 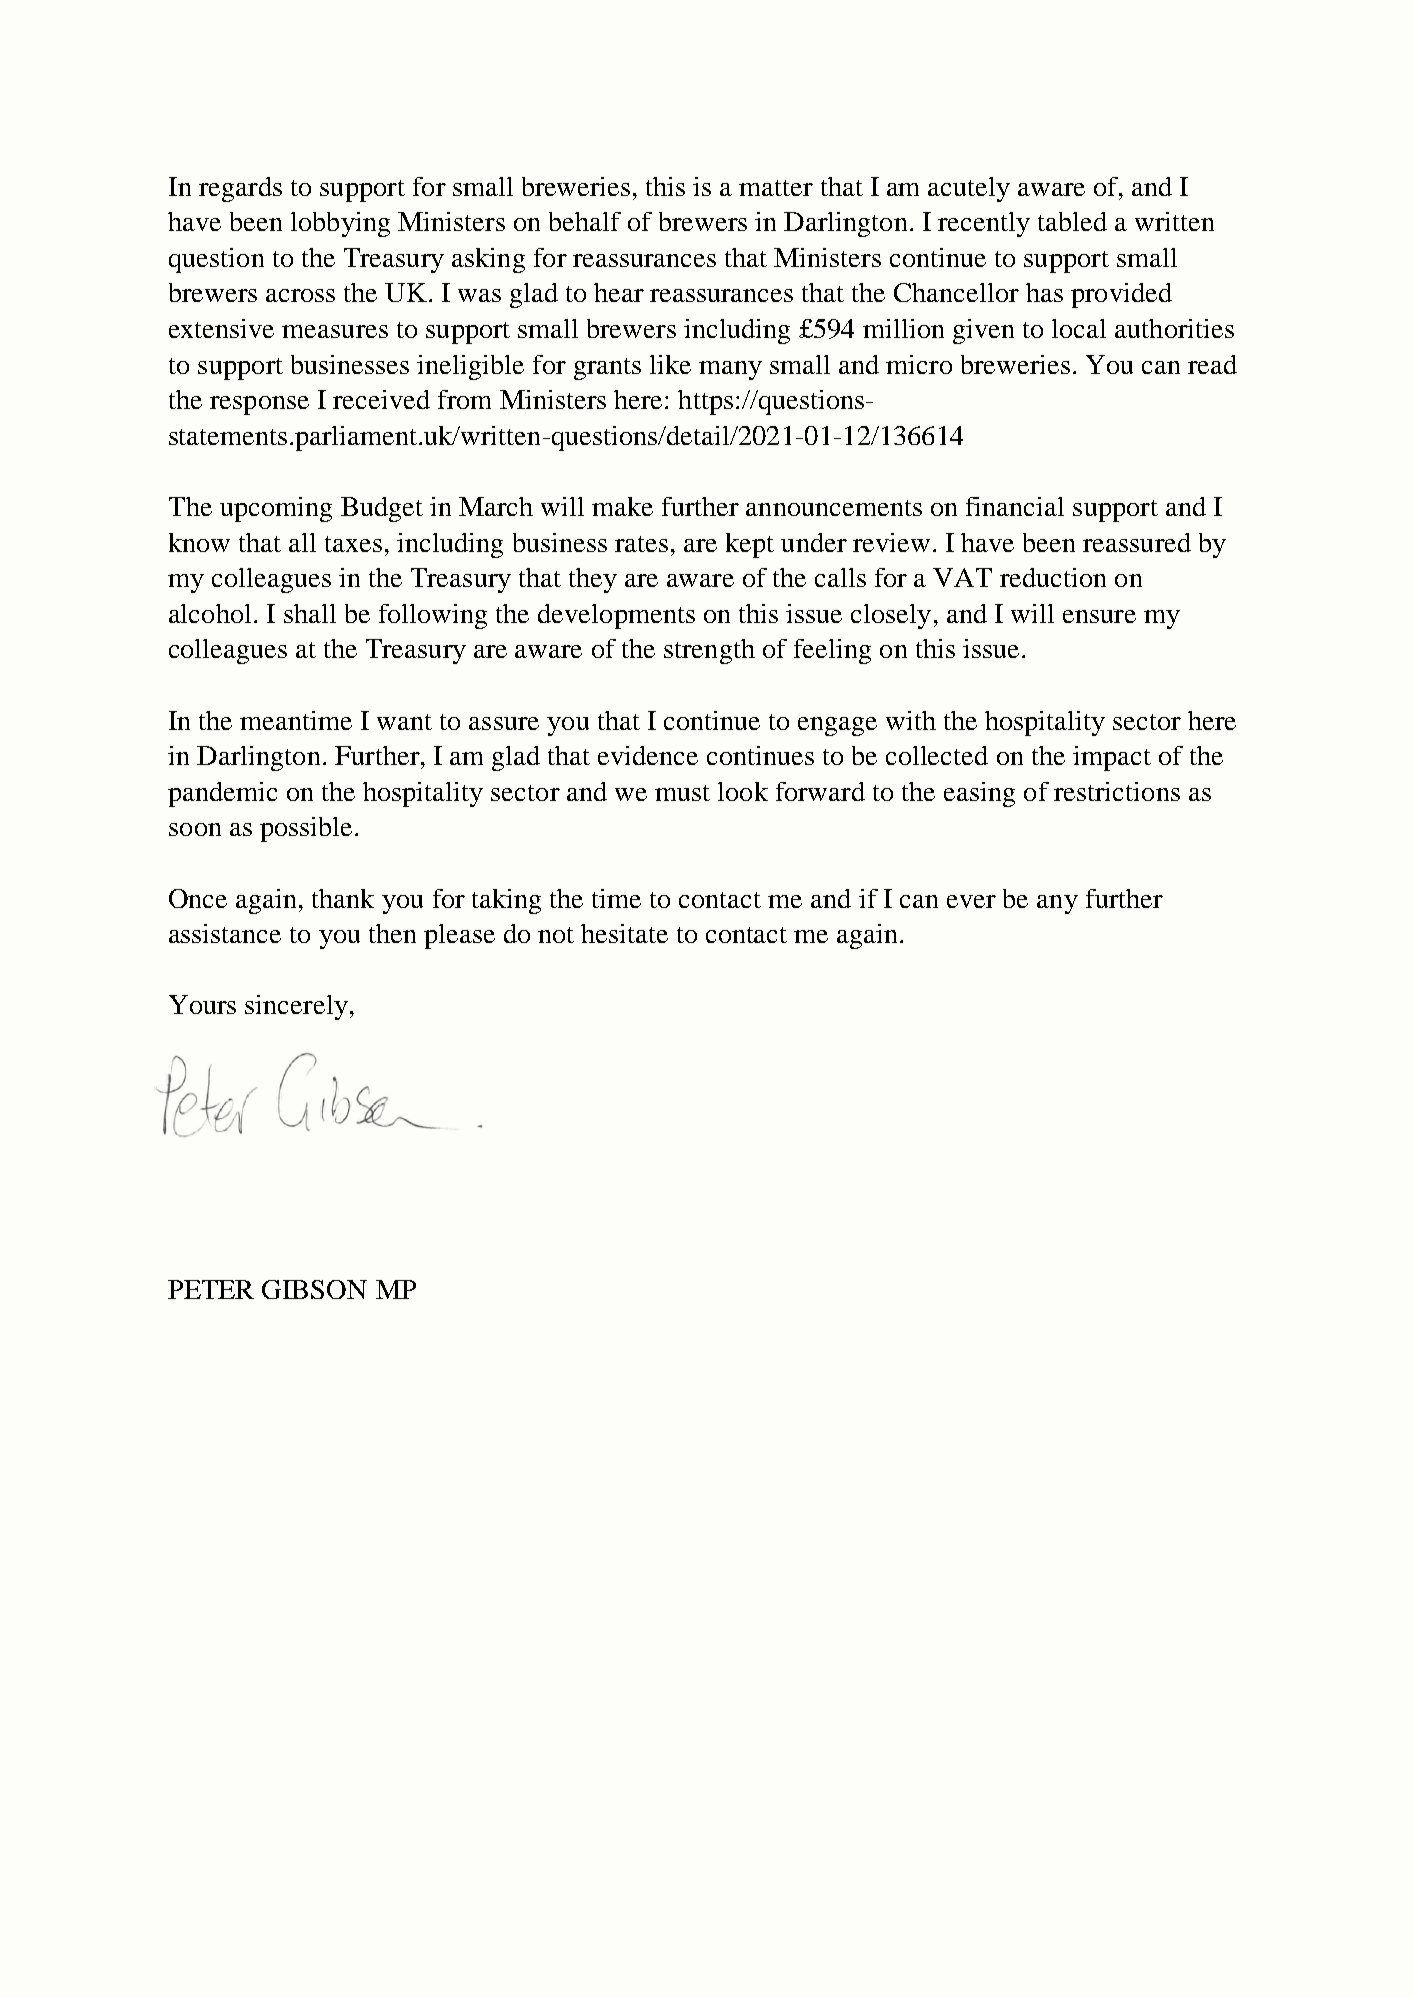 I want to click on lobbying, so click(x=340, y=224).
